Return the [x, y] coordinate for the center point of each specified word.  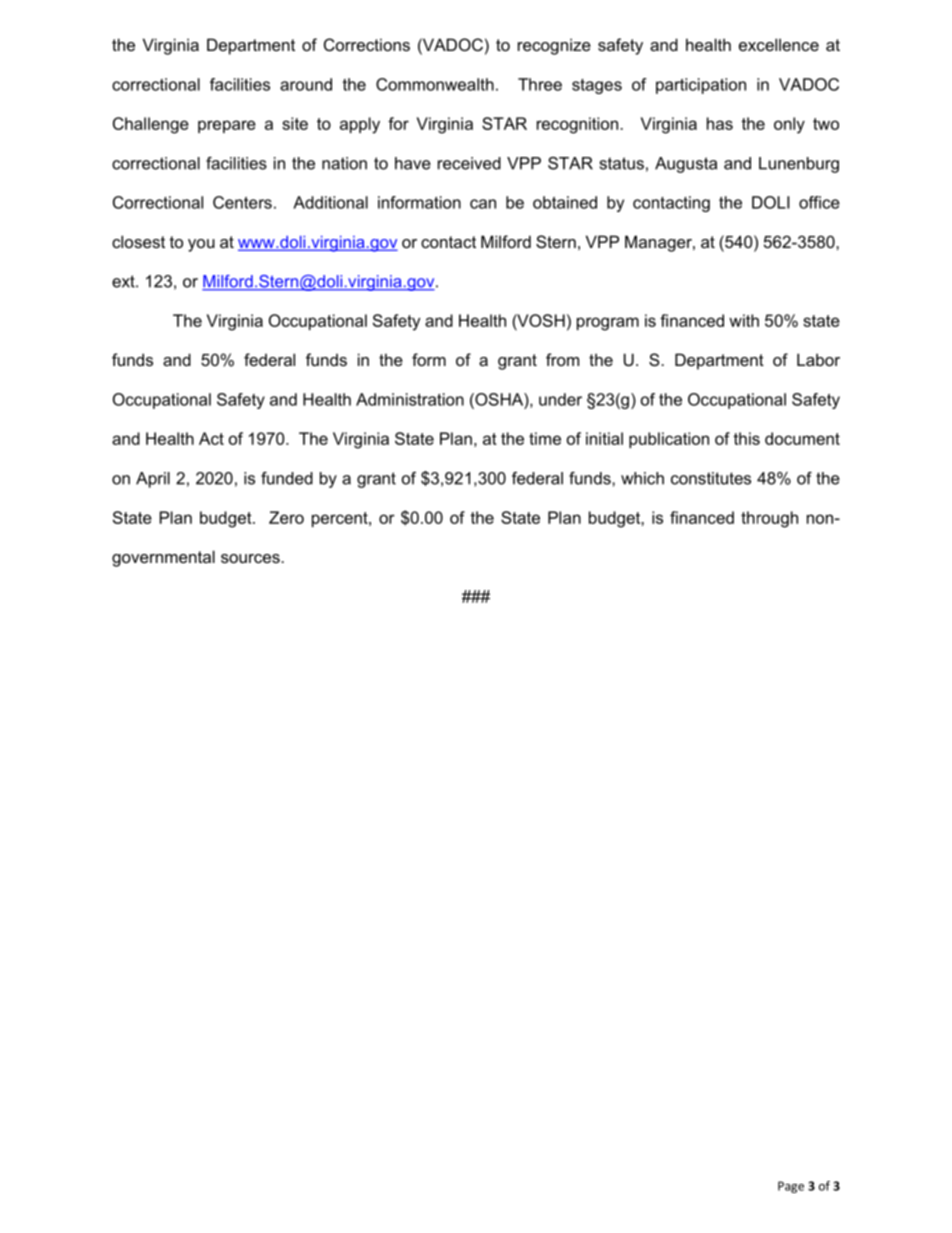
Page [791, 1187]
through [769, 519]
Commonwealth [435, 84]
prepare [227, 126]
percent [341, 519]
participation [701, 86]
